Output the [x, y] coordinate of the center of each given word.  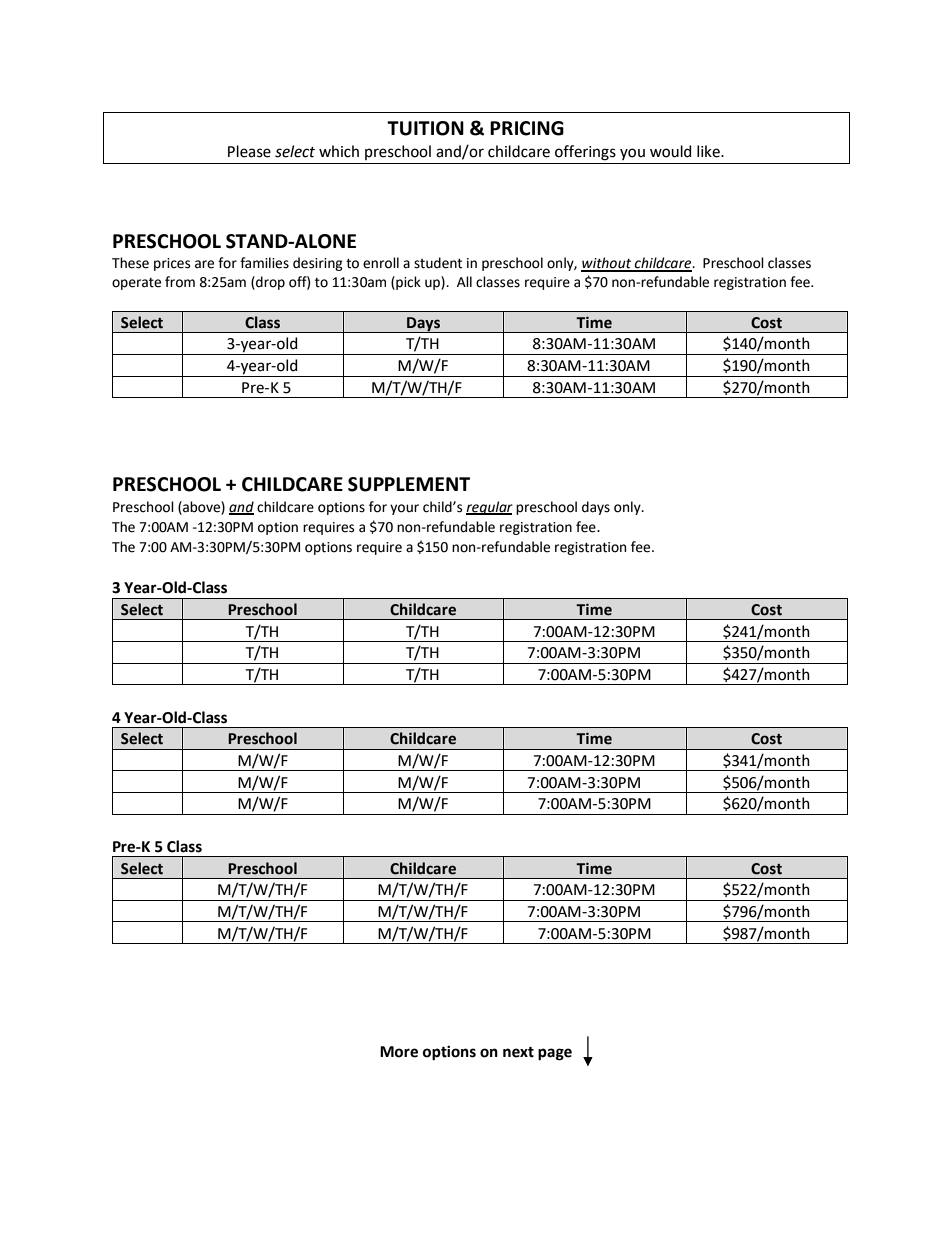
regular [489, 508]
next [518, 1052]
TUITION [425, 128]
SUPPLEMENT [409, 484]
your [404, 509]
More [399, 1052]
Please [249, 151]
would [670, 151]
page [555, 1054]
